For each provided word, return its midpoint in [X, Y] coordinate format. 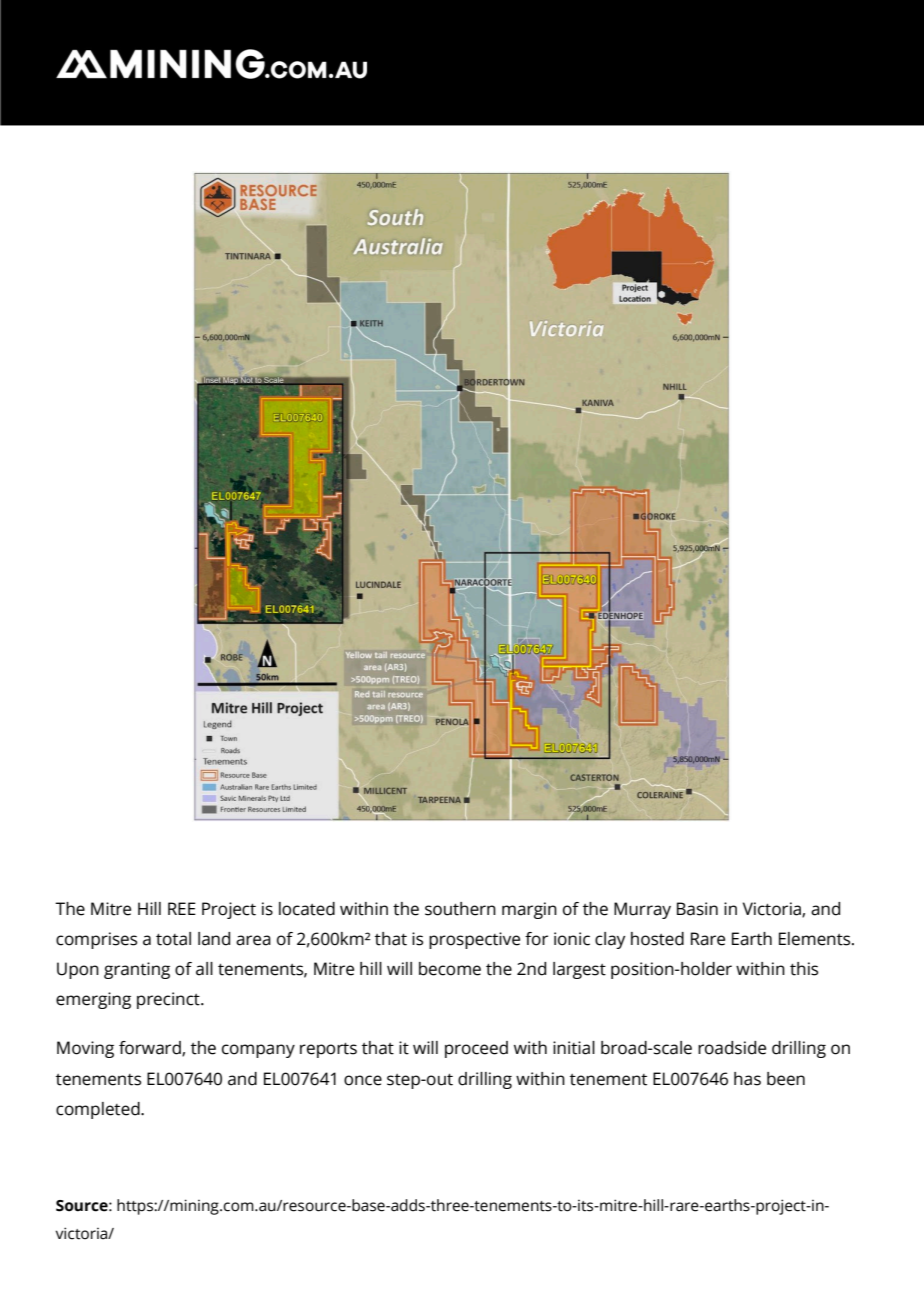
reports [328, 1050]
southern [460, 909]
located [307, 909]
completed [99, 1110]
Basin [697, 909]
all [204, 969]
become [450, 969]
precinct [169, 1000]
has [747, 1079]
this [804, 969]
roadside [732, 1048]
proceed [476, 1049]
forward [151, 1049]
